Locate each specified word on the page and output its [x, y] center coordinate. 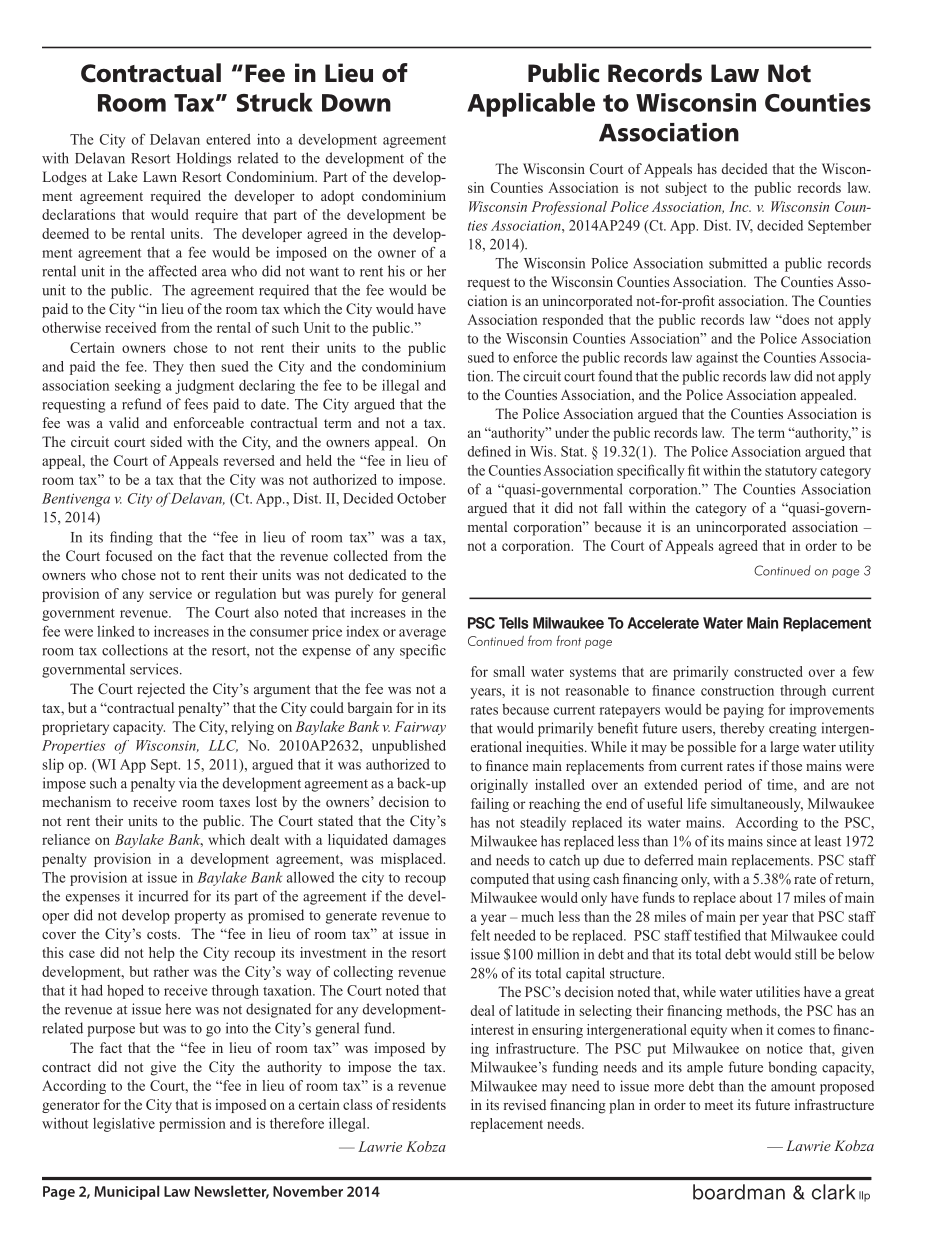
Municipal [126, 1192]
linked [116, 631]
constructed [768, 671]
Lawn [160, 176]
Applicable [531, 105]
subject [686, 189]
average [422, 634]
